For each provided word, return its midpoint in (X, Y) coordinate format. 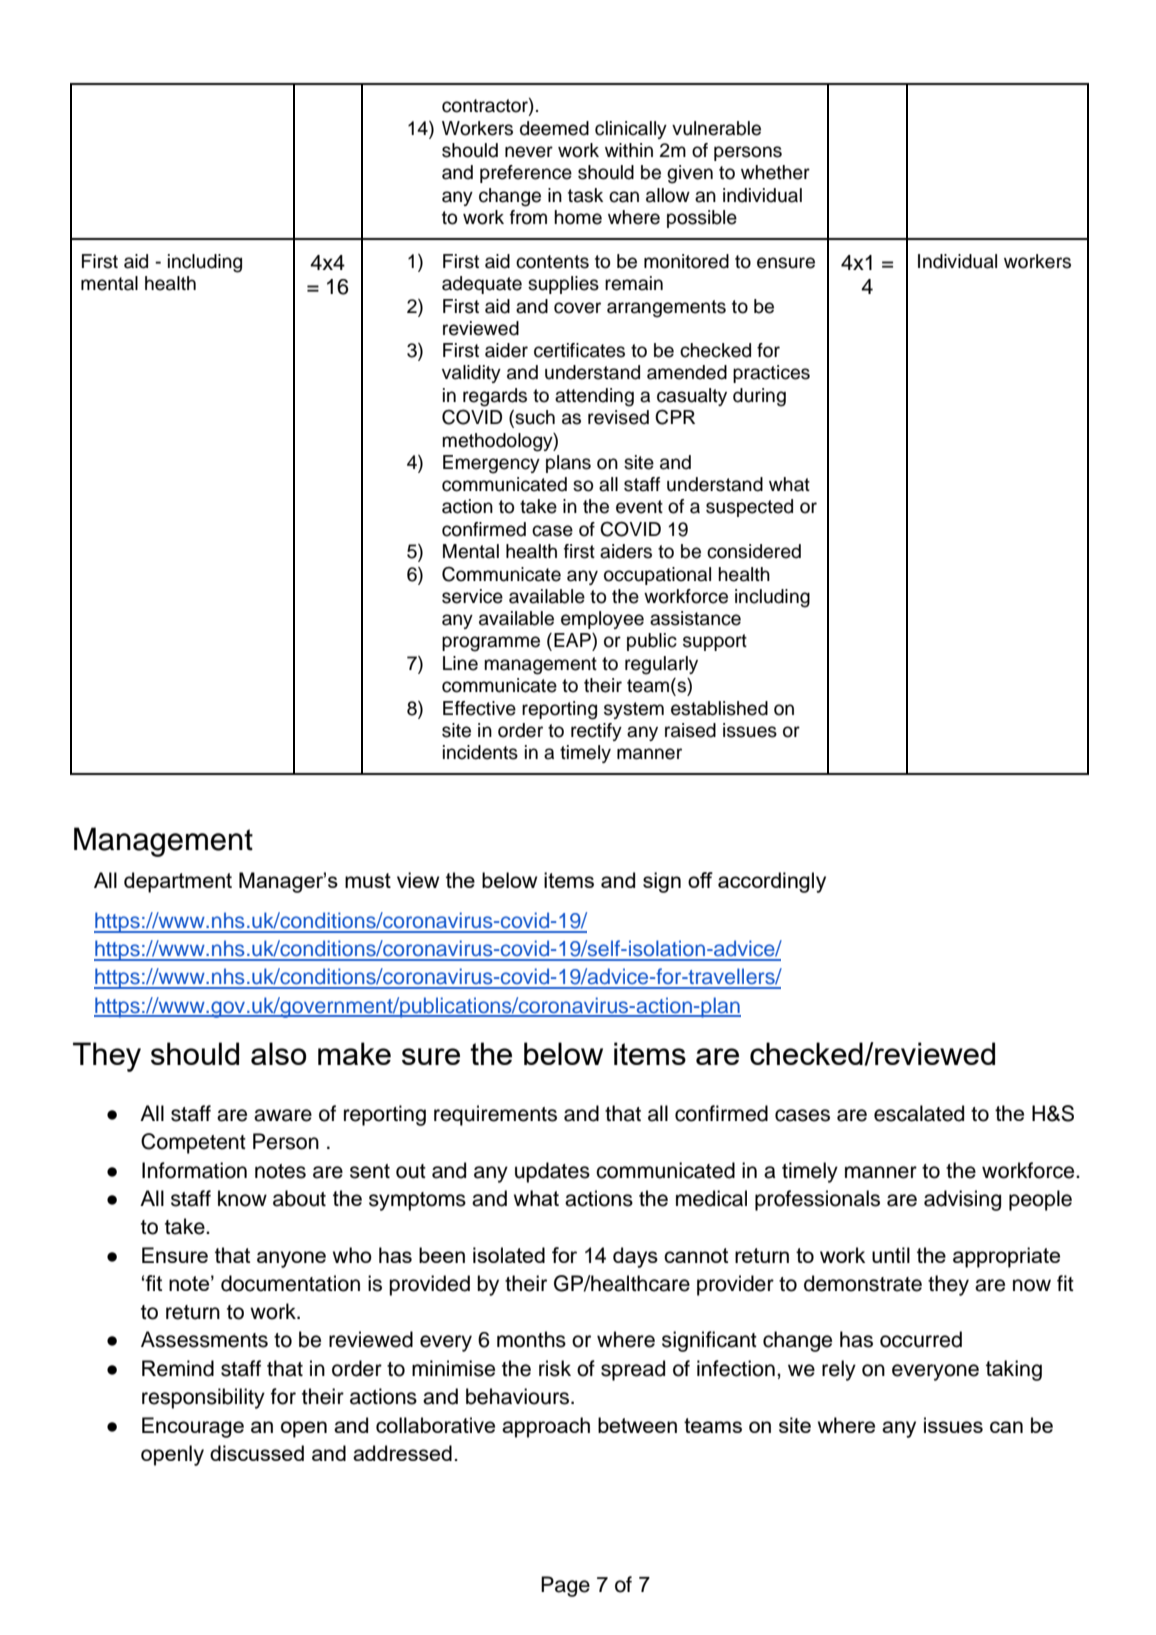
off (700, 880)
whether (775, 172)
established (719, 708)
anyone (291, 1259)
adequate (482, 285)
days (635, 1257)
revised (618, 417)
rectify (596, 732)
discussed (257, 1453)
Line (460, 663)
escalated (919, 1113)
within (629, 150)
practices (771, 374)
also (279, 1053)
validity (471, 374)
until (891, 1255)
